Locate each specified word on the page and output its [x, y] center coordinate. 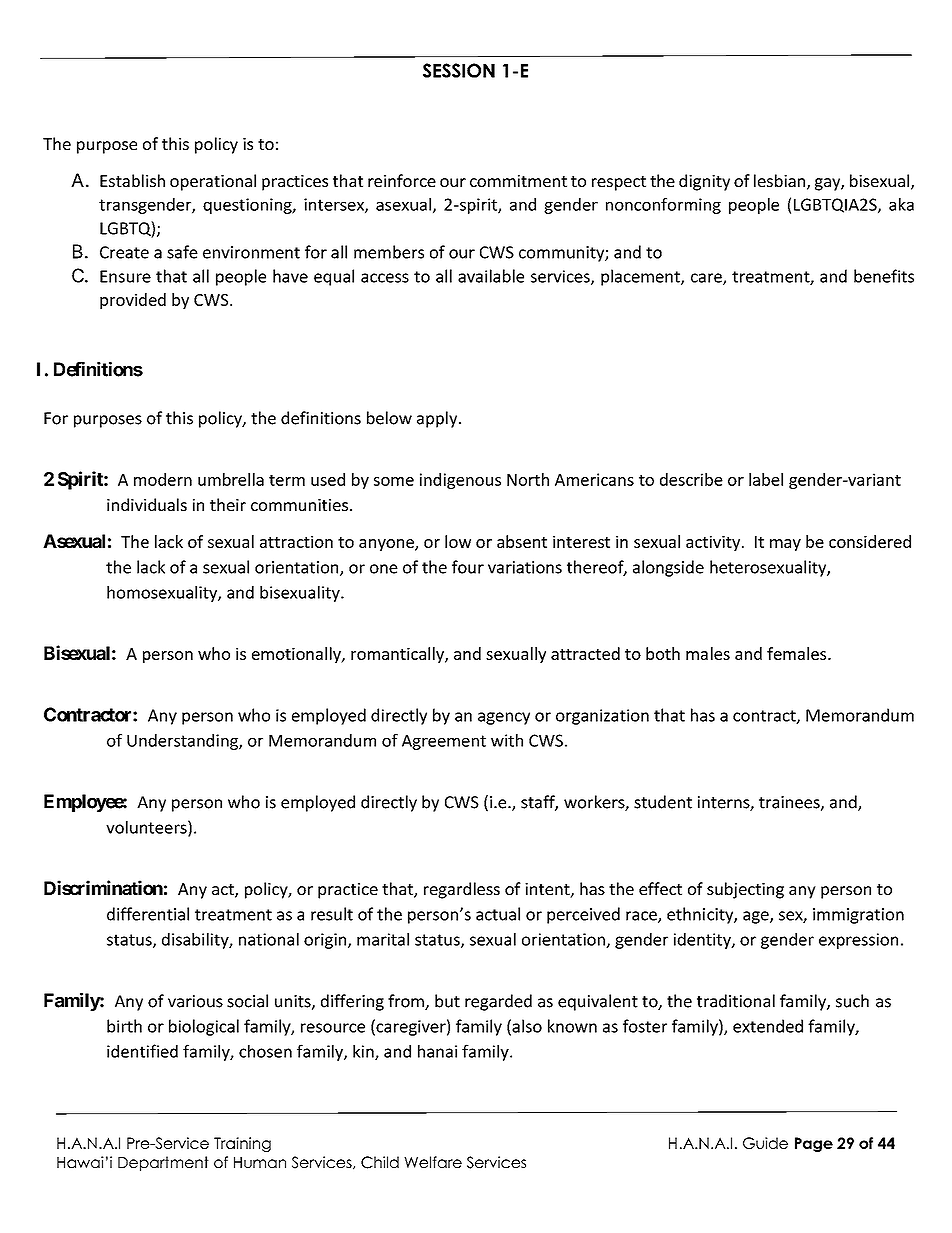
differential [148, 914]
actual [498, 914]
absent [522, 541]
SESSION [459, 70]
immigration [858, 916]
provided [133, 301]
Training [242, 1144]
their [228, 504]
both [663, 653]
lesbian [779, 180]
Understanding [183, 742]
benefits [884, 276]
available [491, 276]
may [785, 545]
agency [504, 718]
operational [213, 182]
